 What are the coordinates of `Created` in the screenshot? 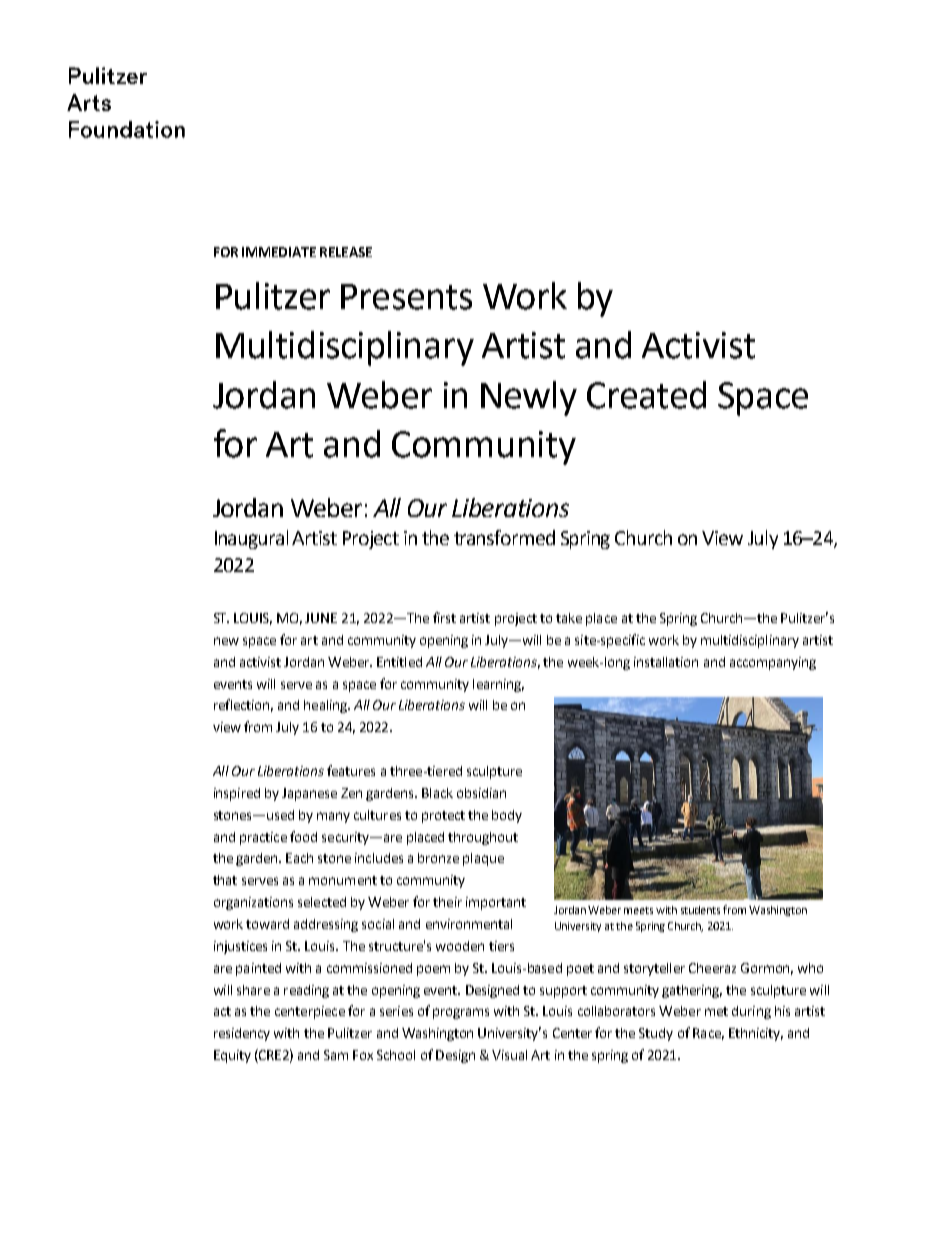 It's located at (646, 395).
